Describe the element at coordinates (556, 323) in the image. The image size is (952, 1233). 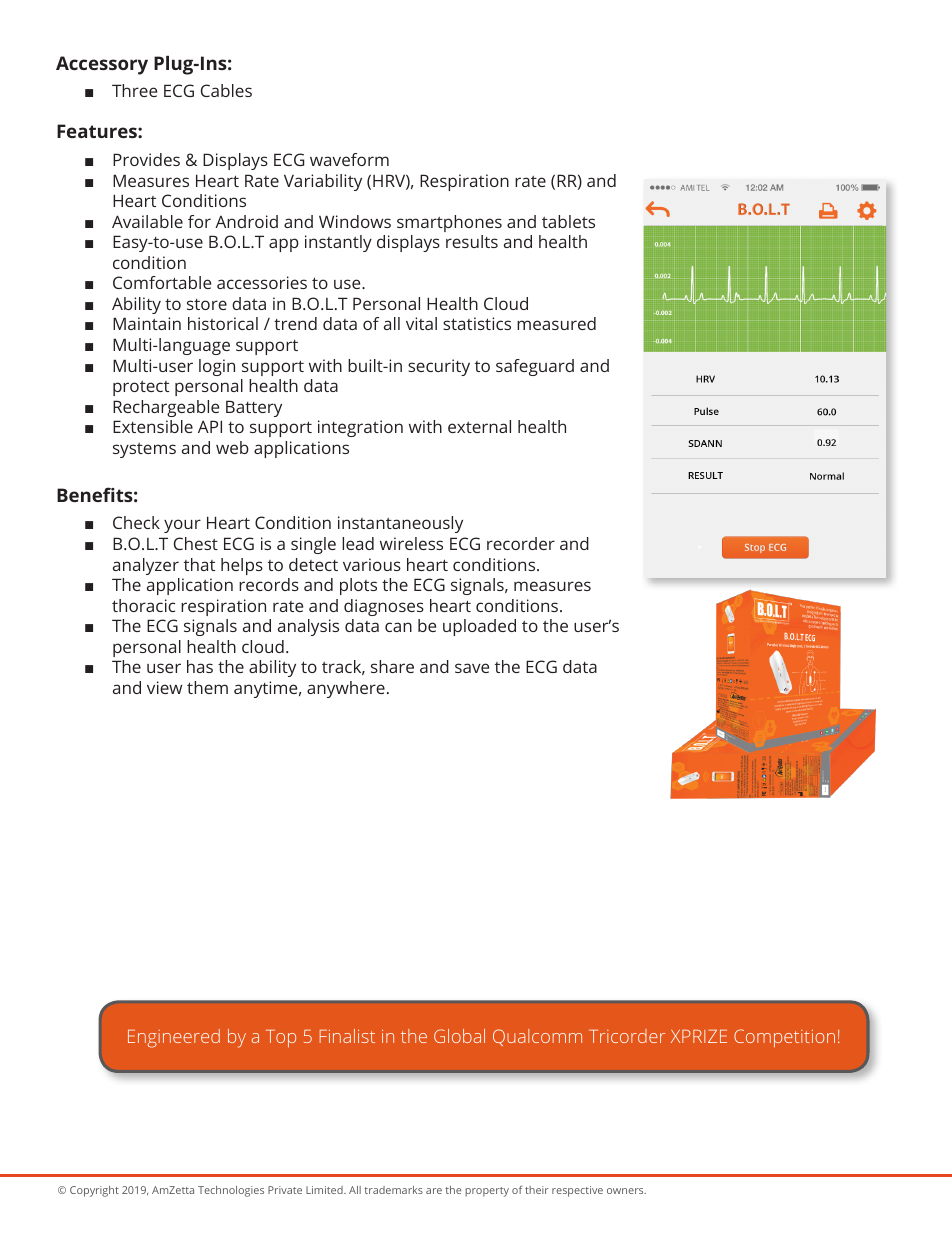
I see `measured` at that location.
